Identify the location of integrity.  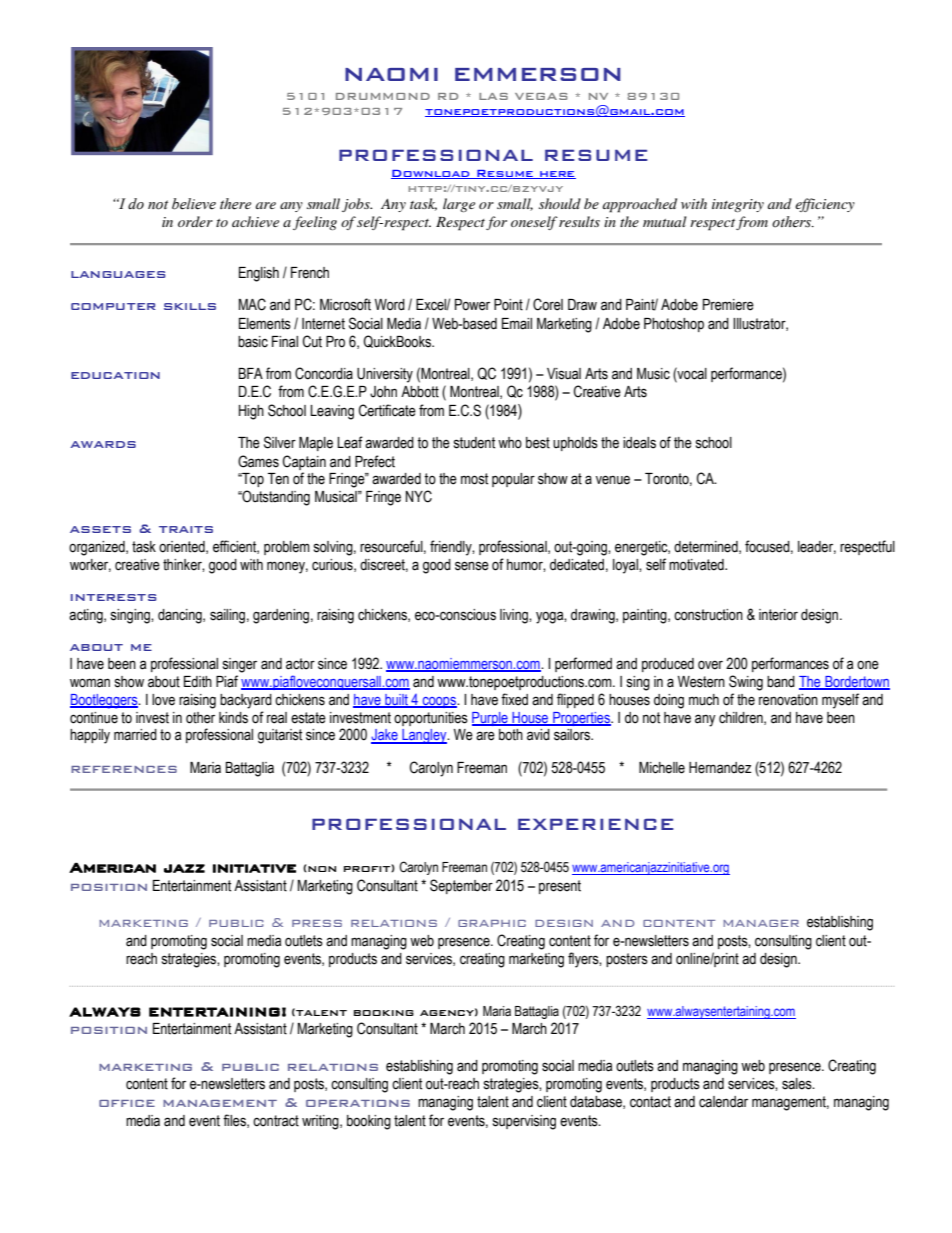
(738, 205).
